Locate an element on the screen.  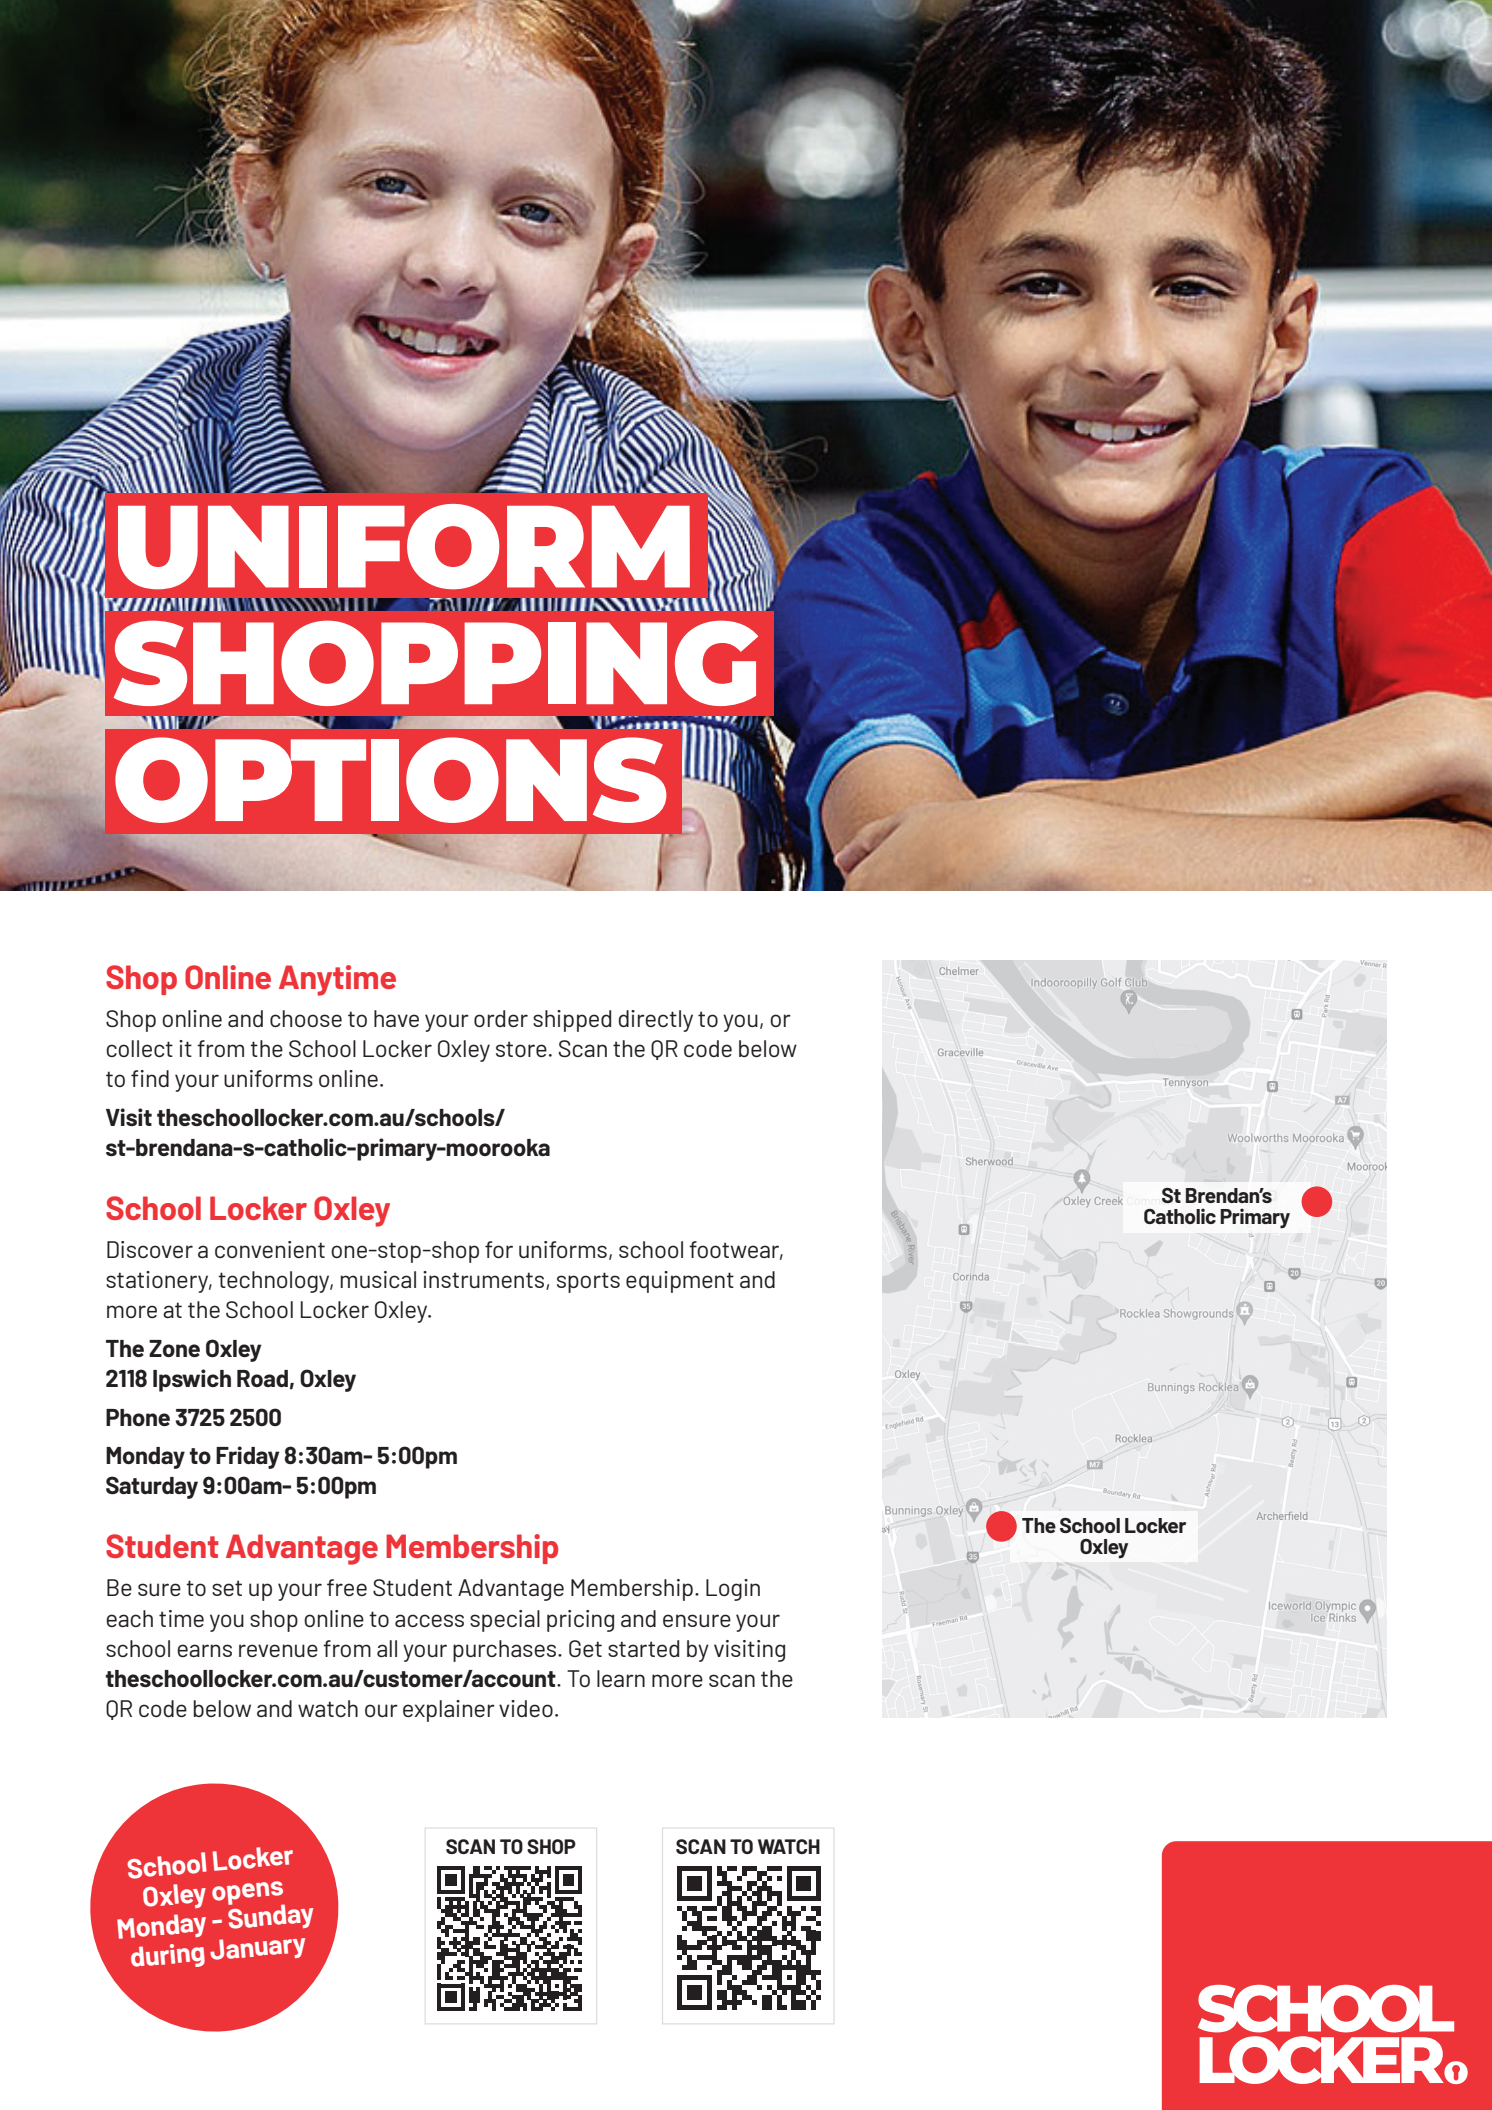
have is located at coordinates (396, 1018).
